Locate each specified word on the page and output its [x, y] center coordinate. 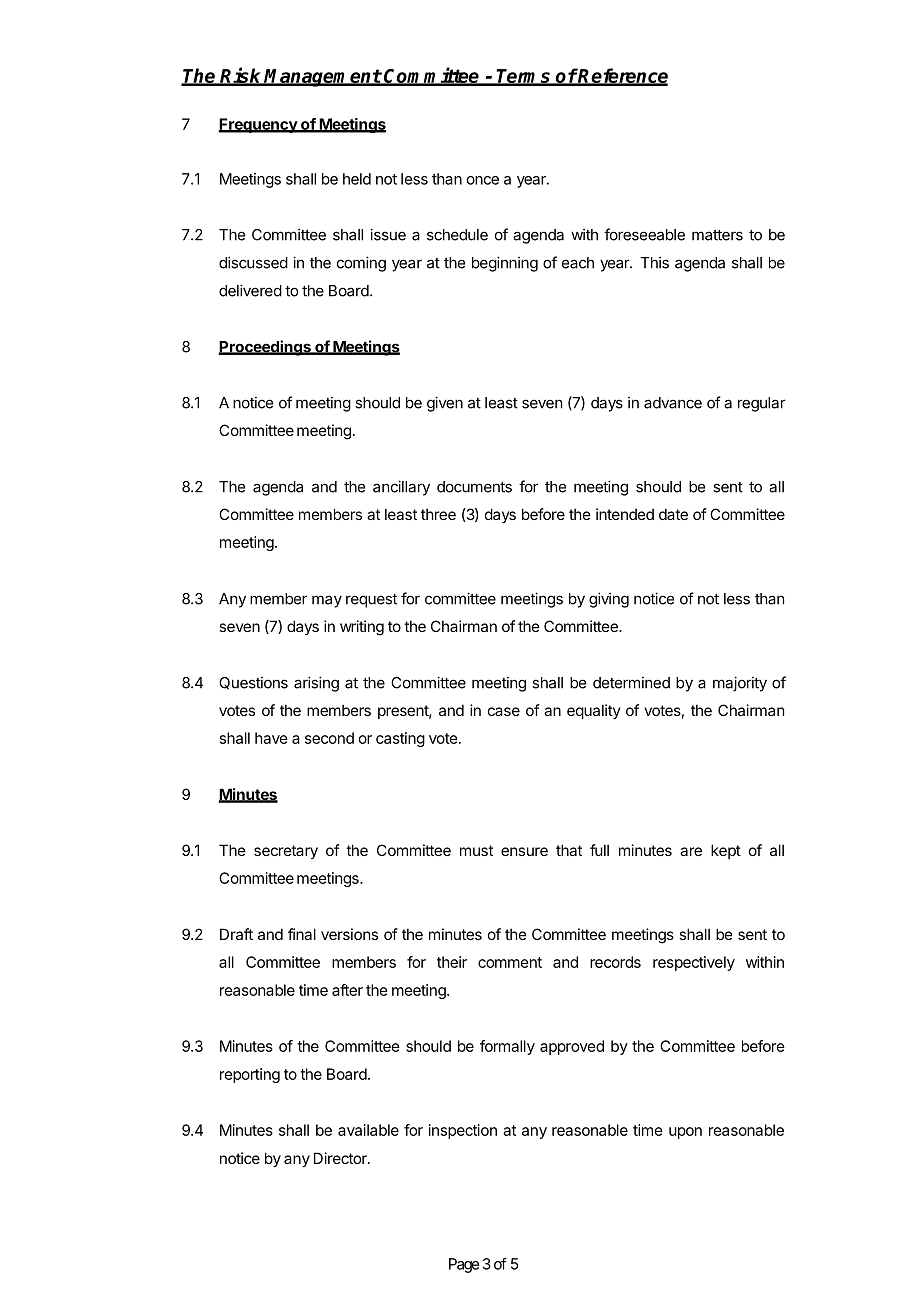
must [476, 850]
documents [474, 487]
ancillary [401, 488]
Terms [524, 77]
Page [464, 1265]
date [673, 514]
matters [717, 235]
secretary [286, 852]
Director [341, 1158]
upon [685, 1133]
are [691, 851]
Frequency [258, 125]
